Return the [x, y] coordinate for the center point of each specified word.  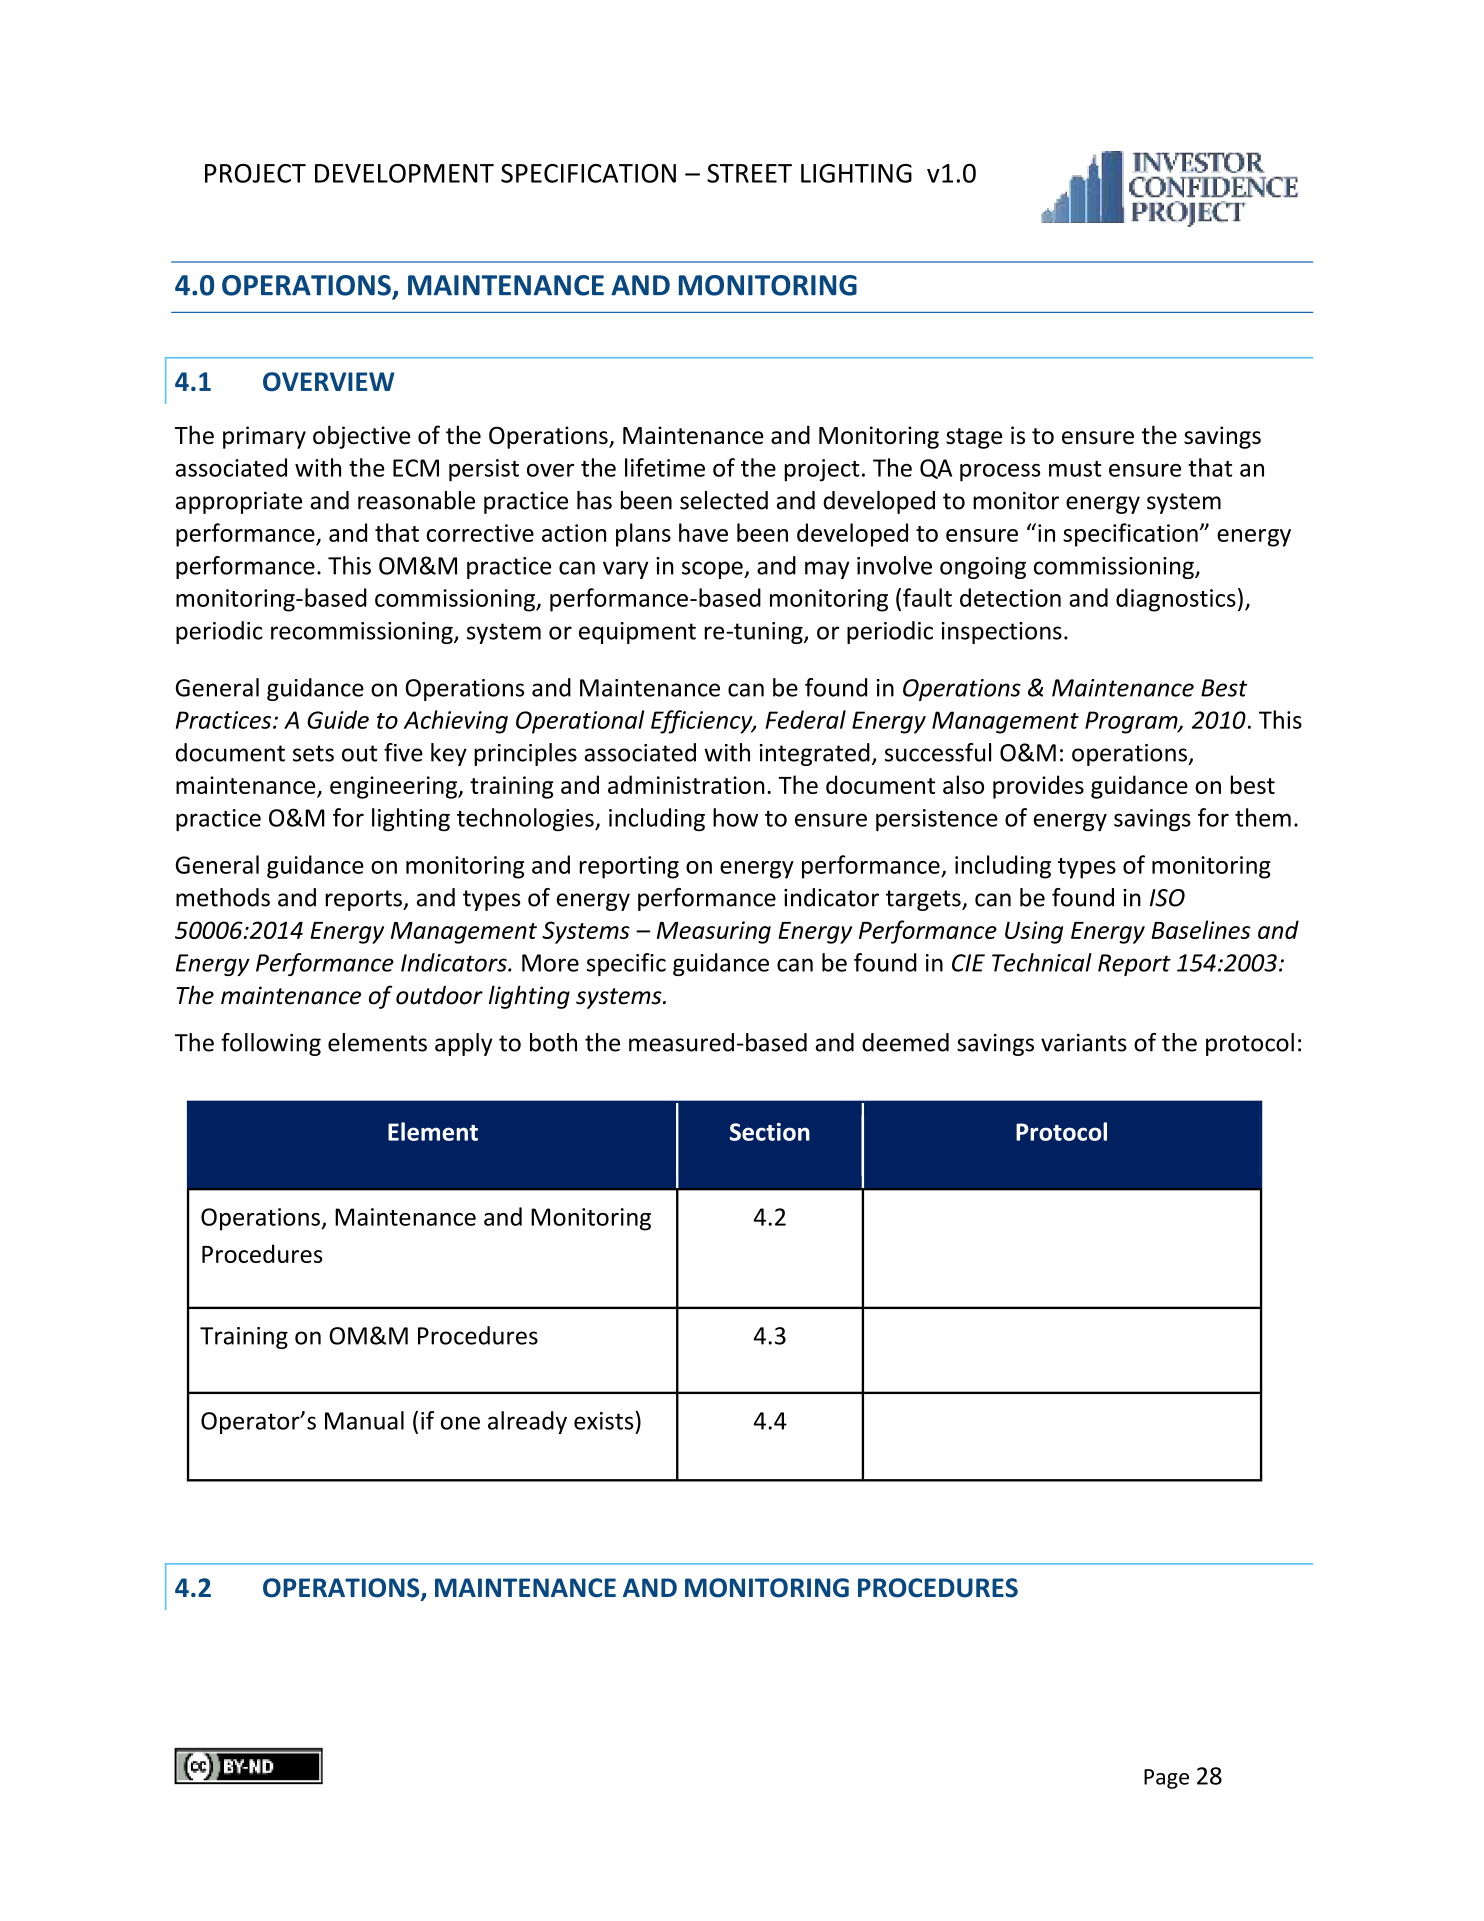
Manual [364, 1420]
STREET [749, 173]
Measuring [714, 932]
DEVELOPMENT [404, 173]
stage [974, 438]
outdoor [439, 995]
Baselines [1201, 929]
